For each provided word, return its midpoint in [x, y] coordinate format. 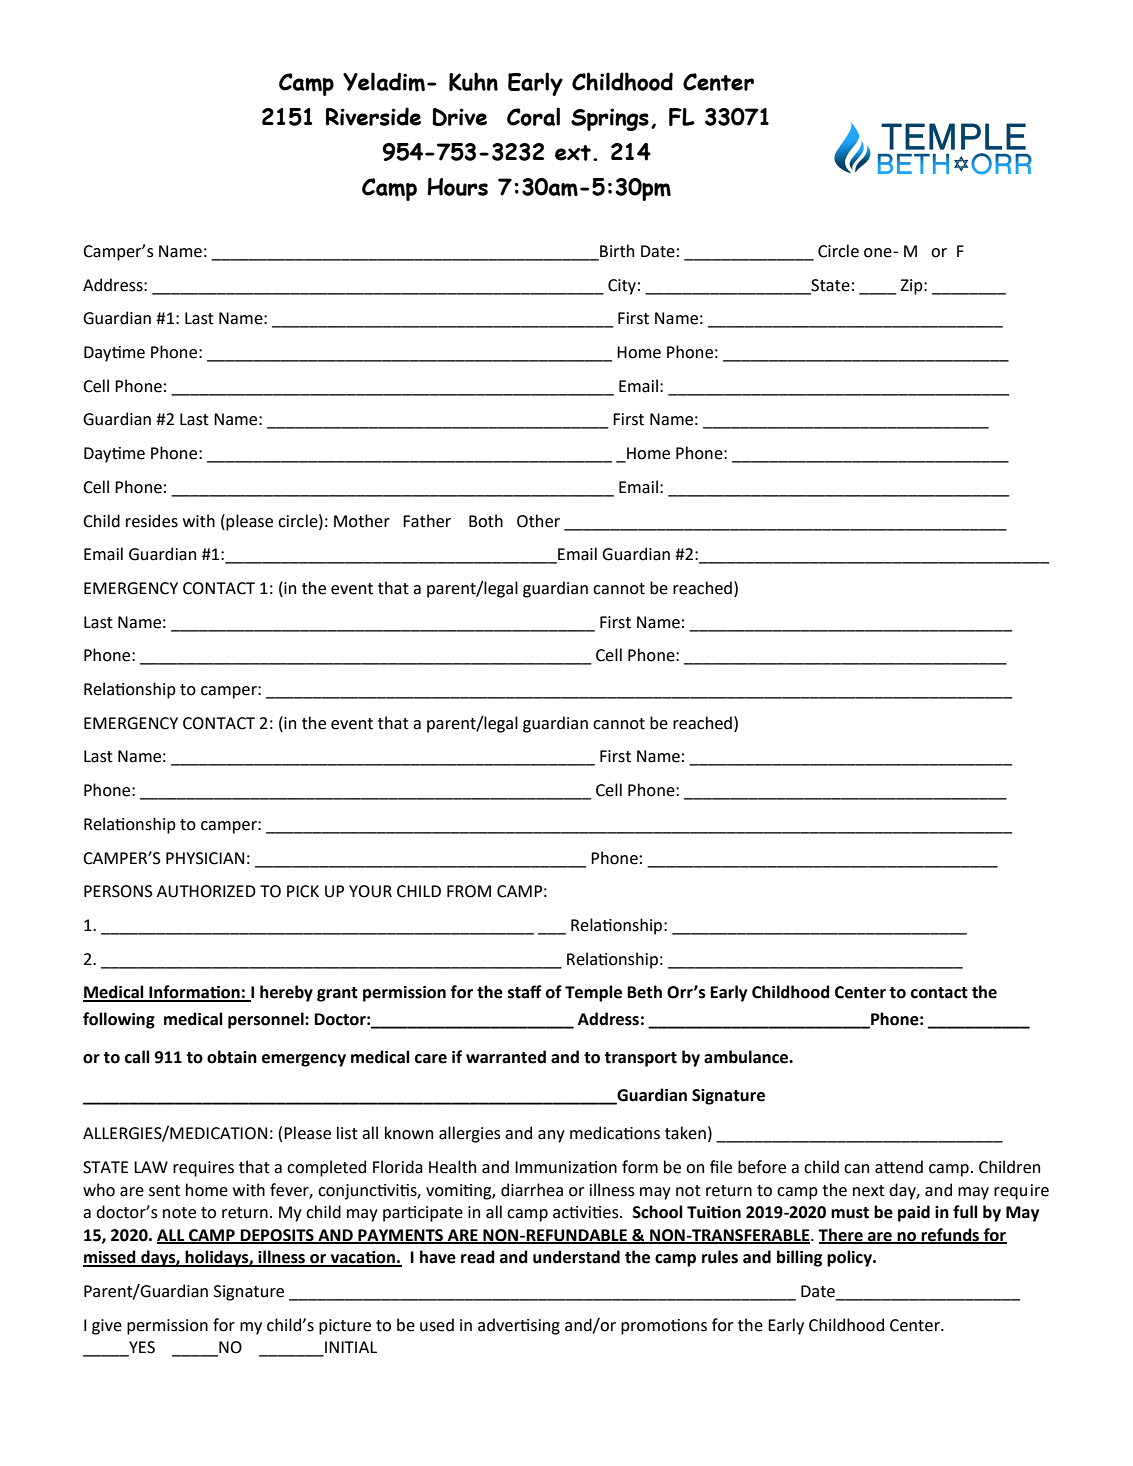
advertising [519, 1326]
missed [110, 1258]
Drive [459, 117]
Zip [912, 287]
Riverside [373, 116]
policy [851, 1258]
